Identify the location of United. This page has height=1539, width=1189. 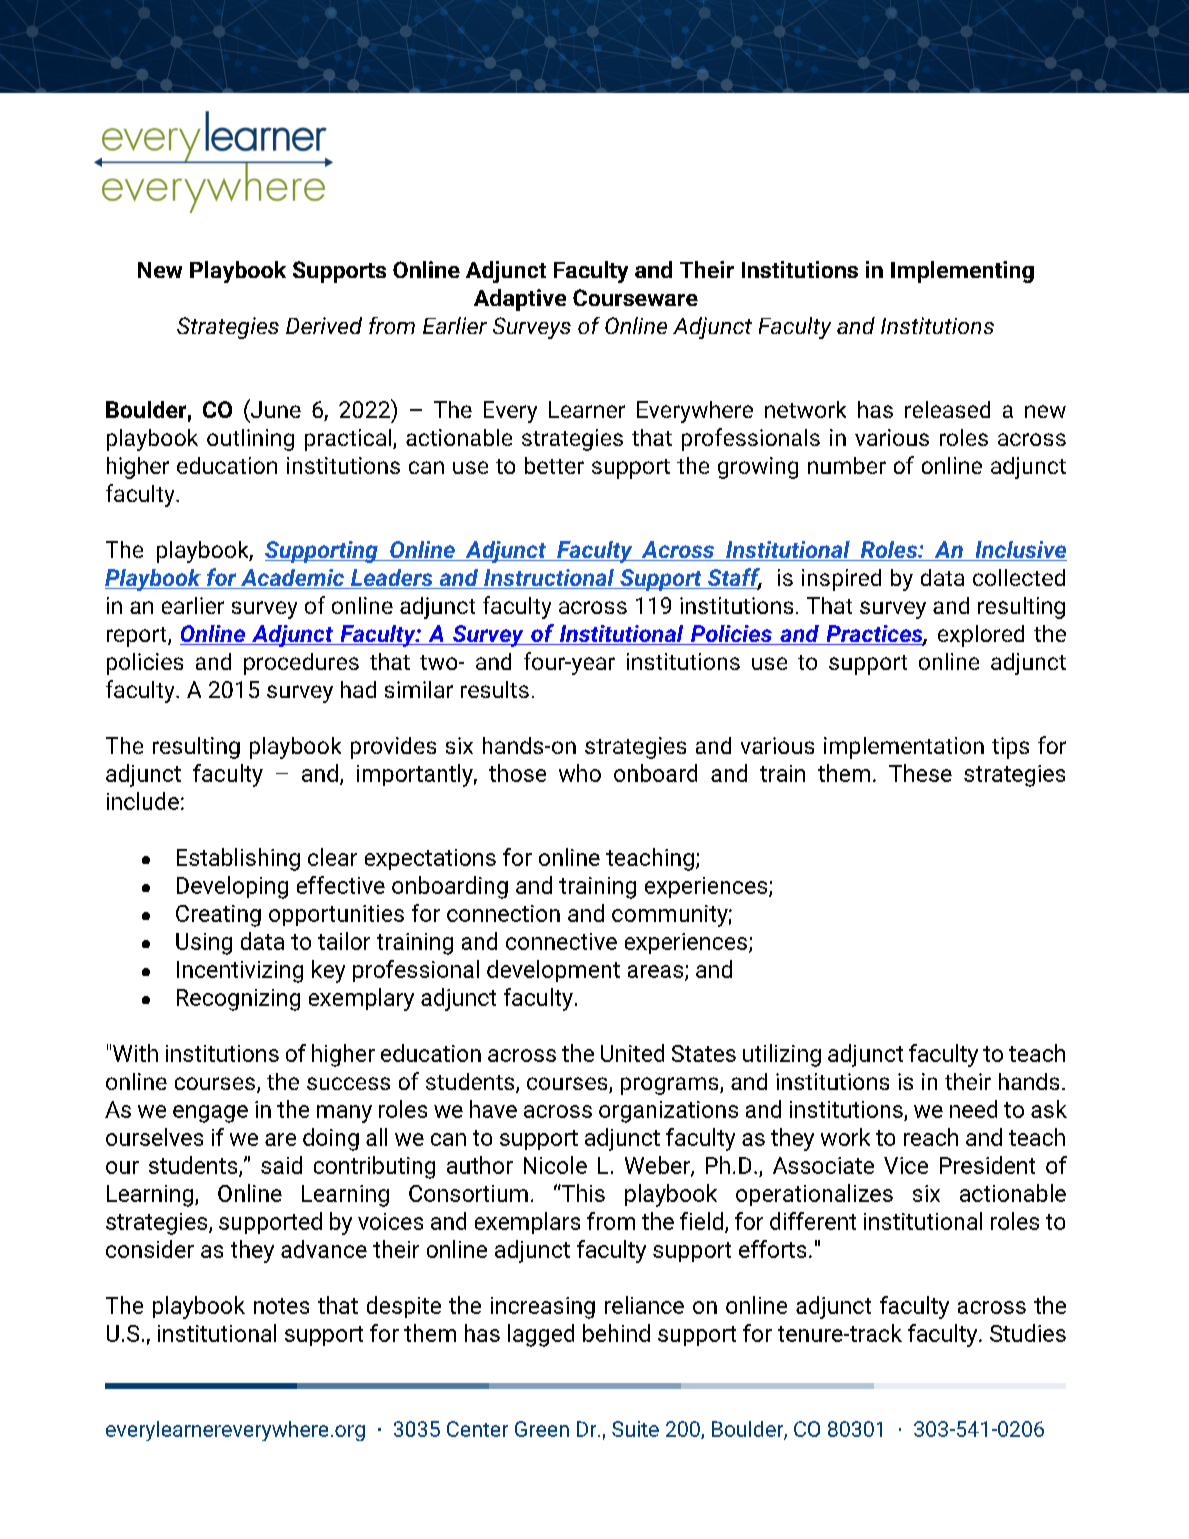
(632, 1053).
